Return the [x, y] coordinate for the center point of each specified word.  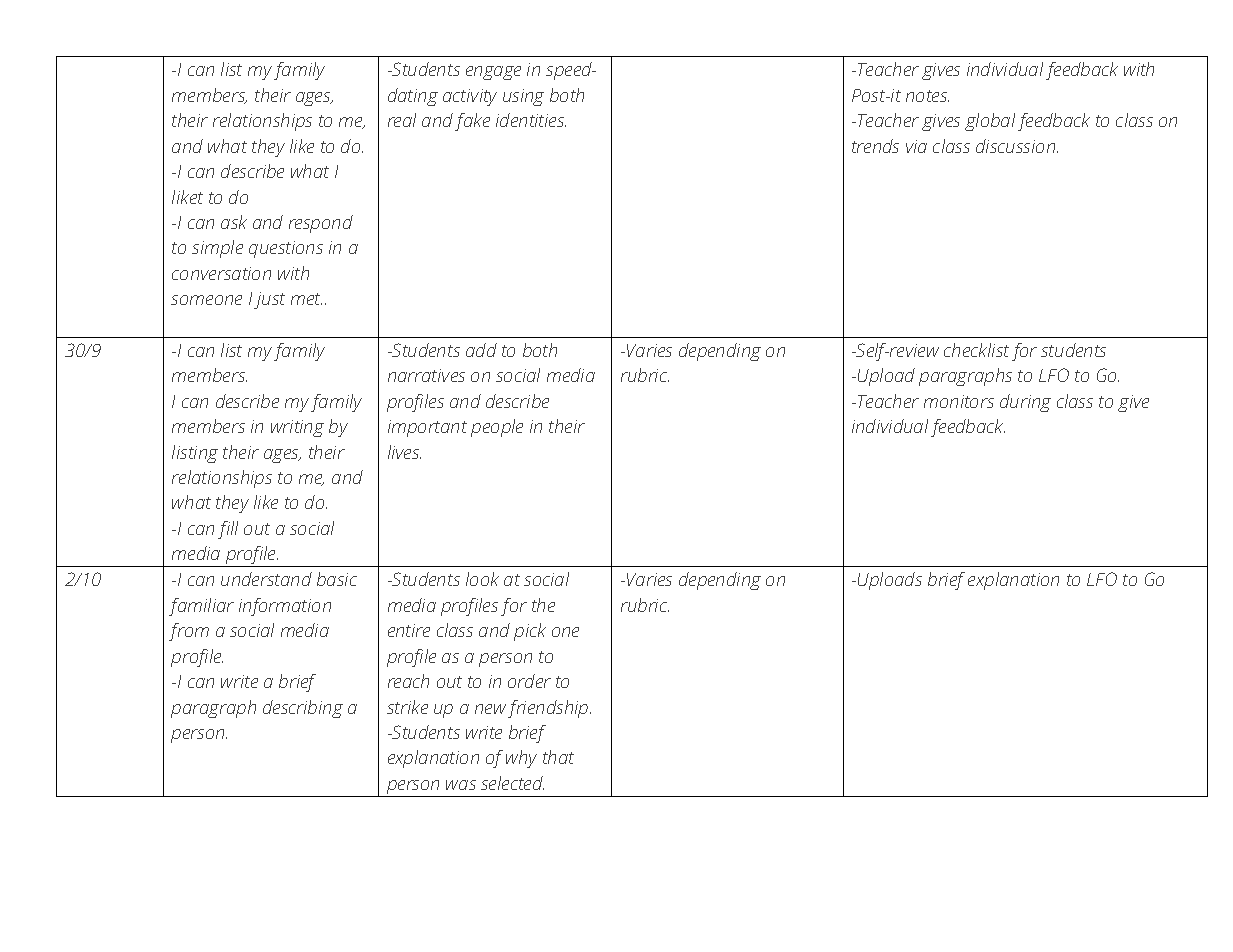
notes [927, 96]
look [482, 579]
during [1025, 403]
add [481, 350]
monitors [959, 401]
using [523, 97]
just [269, 300]
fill [228, 530]
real [402, 120]
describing [303, 709]
